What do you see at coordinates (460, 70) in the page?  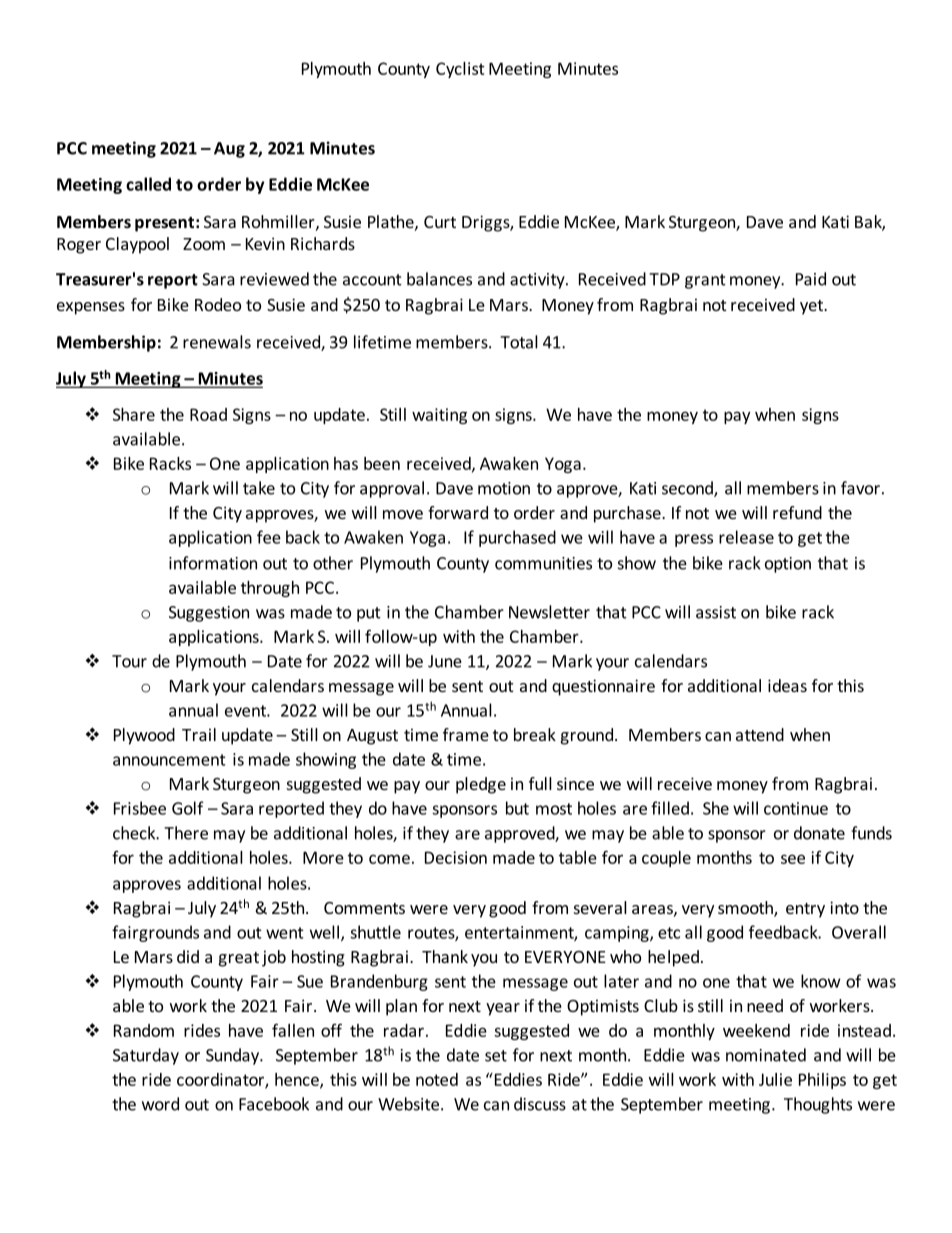 I see `Cyclist` at bounding box center [460, 70].
